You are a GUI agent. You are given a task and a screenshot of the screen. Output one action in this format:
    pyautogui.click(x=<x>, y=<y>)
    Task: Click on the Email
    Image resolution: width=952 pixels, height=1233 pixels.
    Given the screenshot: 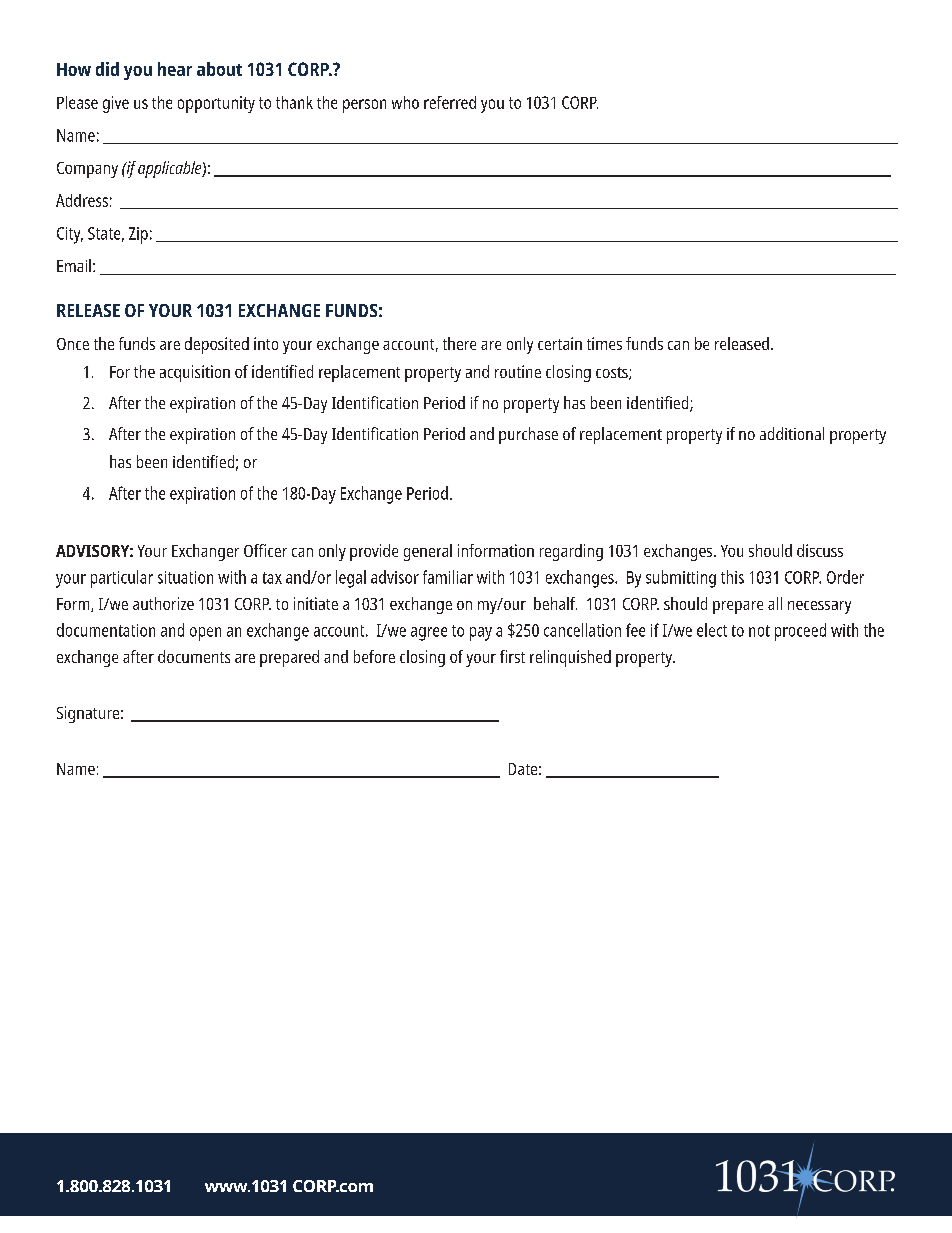 What is the action you would take?
    pyautogui.click(x=74, y=265)
